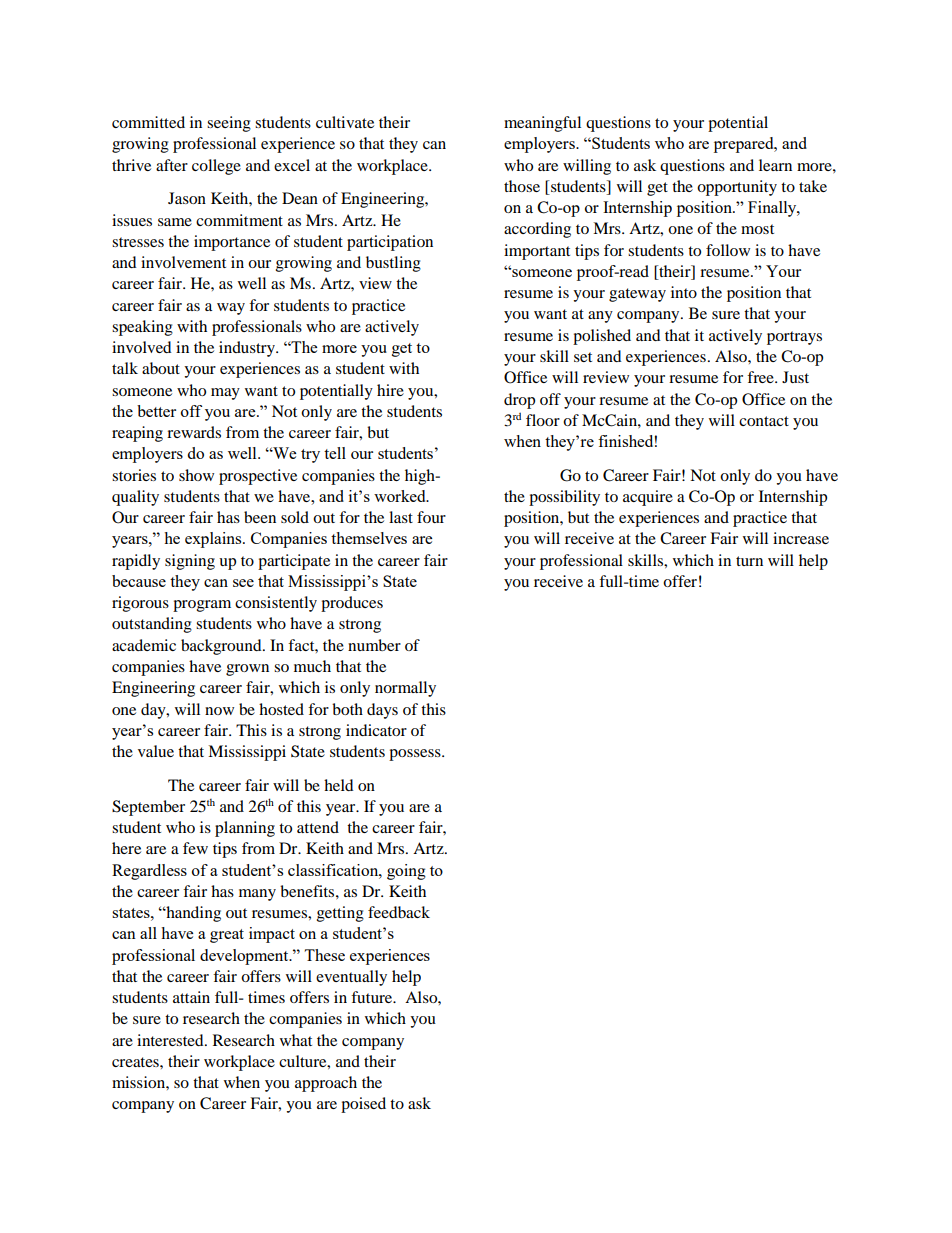  I want to click on college, so click(216, 167).
